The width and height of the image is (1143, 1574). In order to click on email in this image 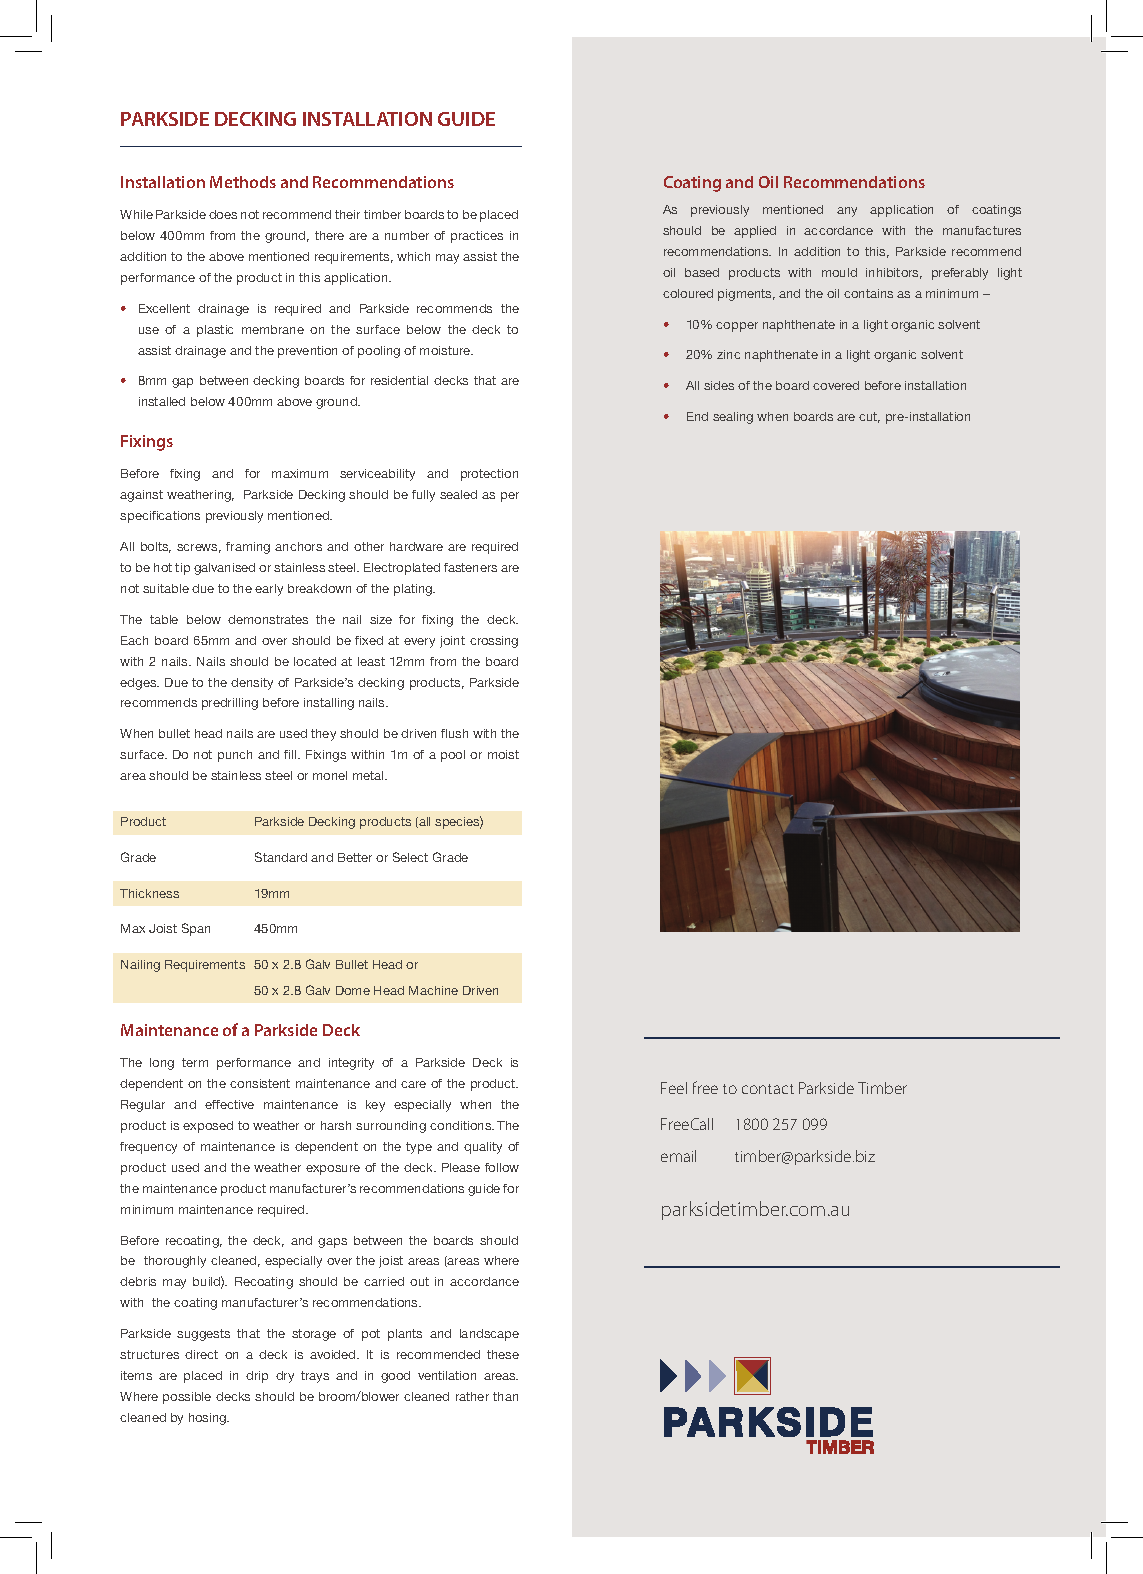, I will do `click(678, 1156)`.
